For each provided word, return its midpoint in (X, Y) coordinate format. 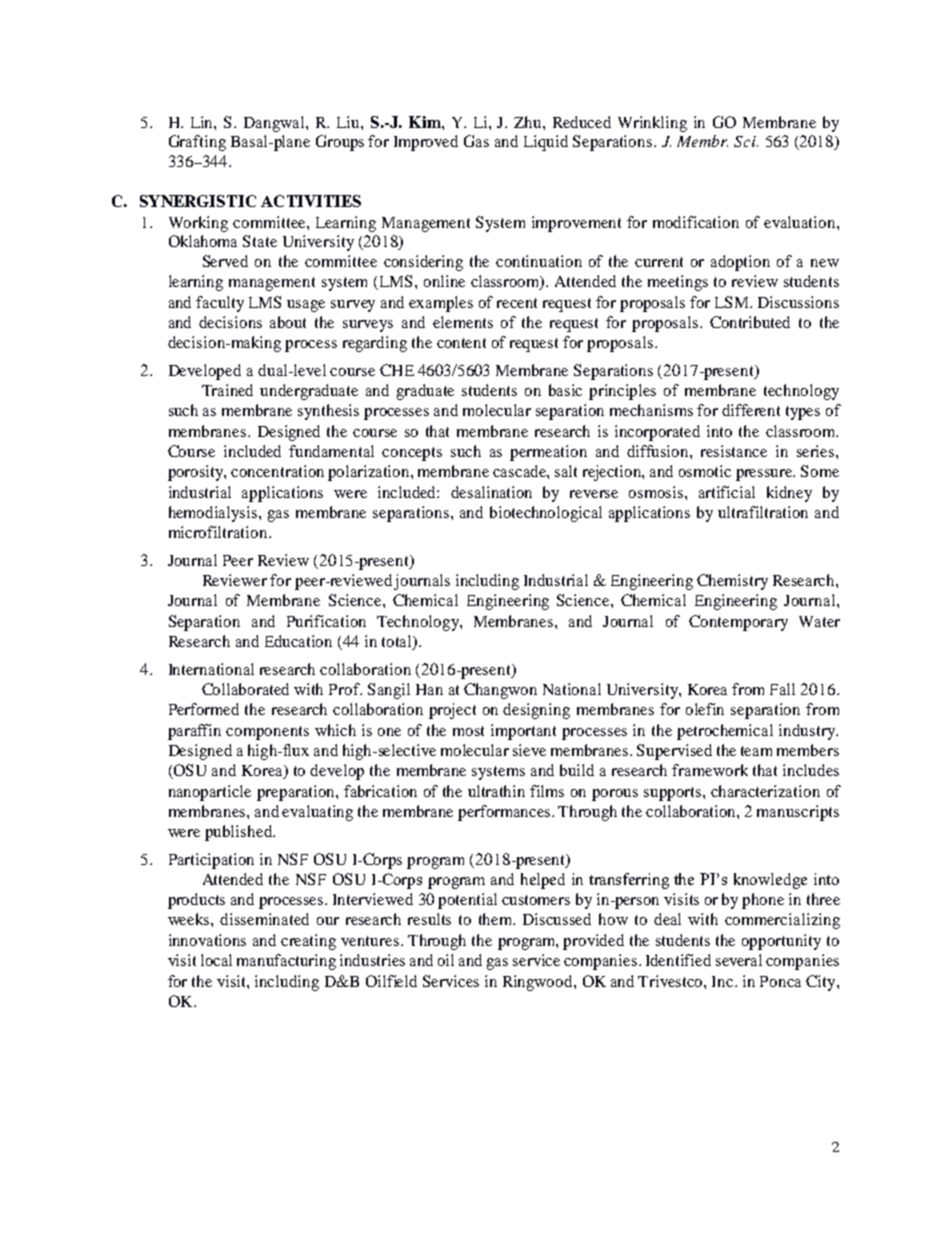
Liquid (546, 143)
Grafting (197, 143)
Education (298, 641)
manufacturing (286, 962)
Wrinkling (652, 124)
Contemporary (738, 623)
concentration (277, 471)
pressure (765, 475)
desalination (491, 492)
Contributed (750, 322)
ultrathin (496, 791)
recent (517, 303)
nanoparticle (210, 793)
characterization (765, 791)
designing (536, 711)
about (288, 322)
